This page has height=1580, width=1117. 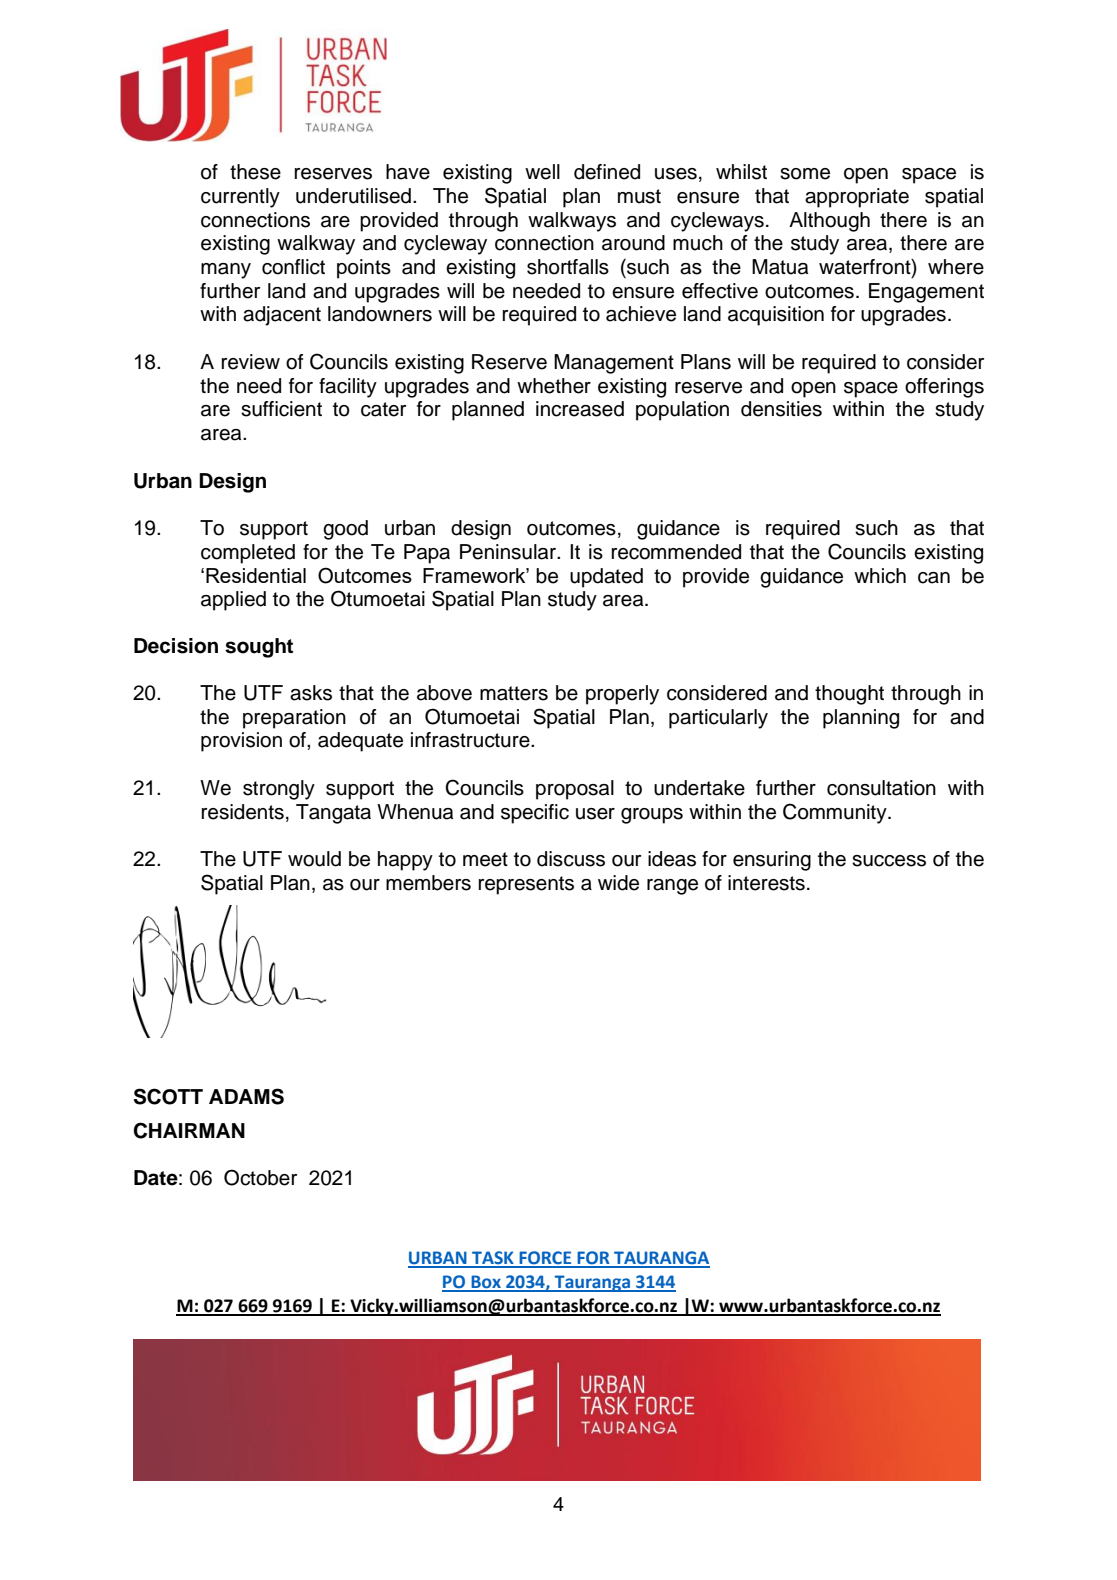 I want to click on ADAMS, so click(x=246, y=1096).
